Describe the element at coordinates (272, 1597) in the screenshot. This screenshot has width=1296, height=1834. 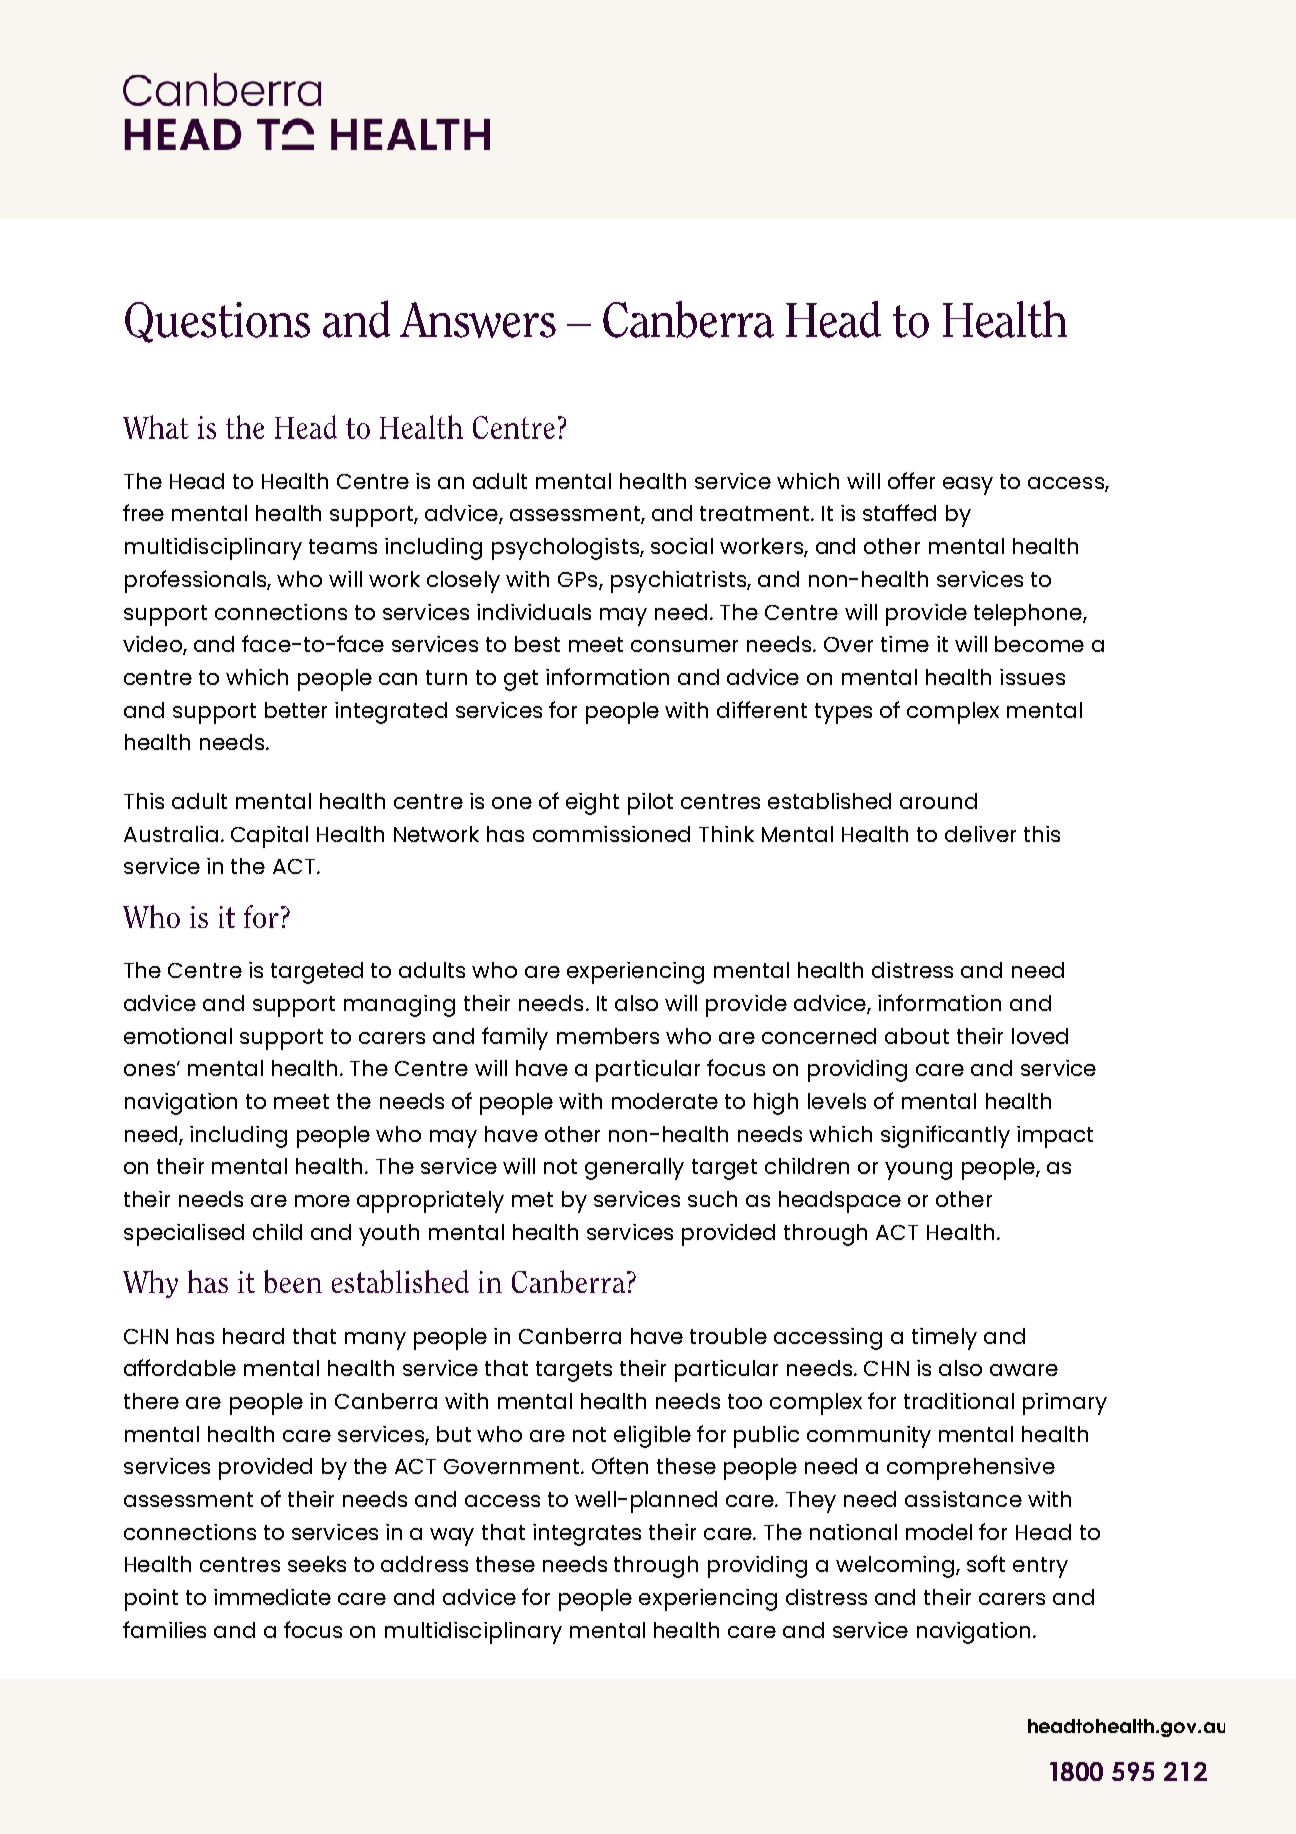
I see `immediate` at that location.
